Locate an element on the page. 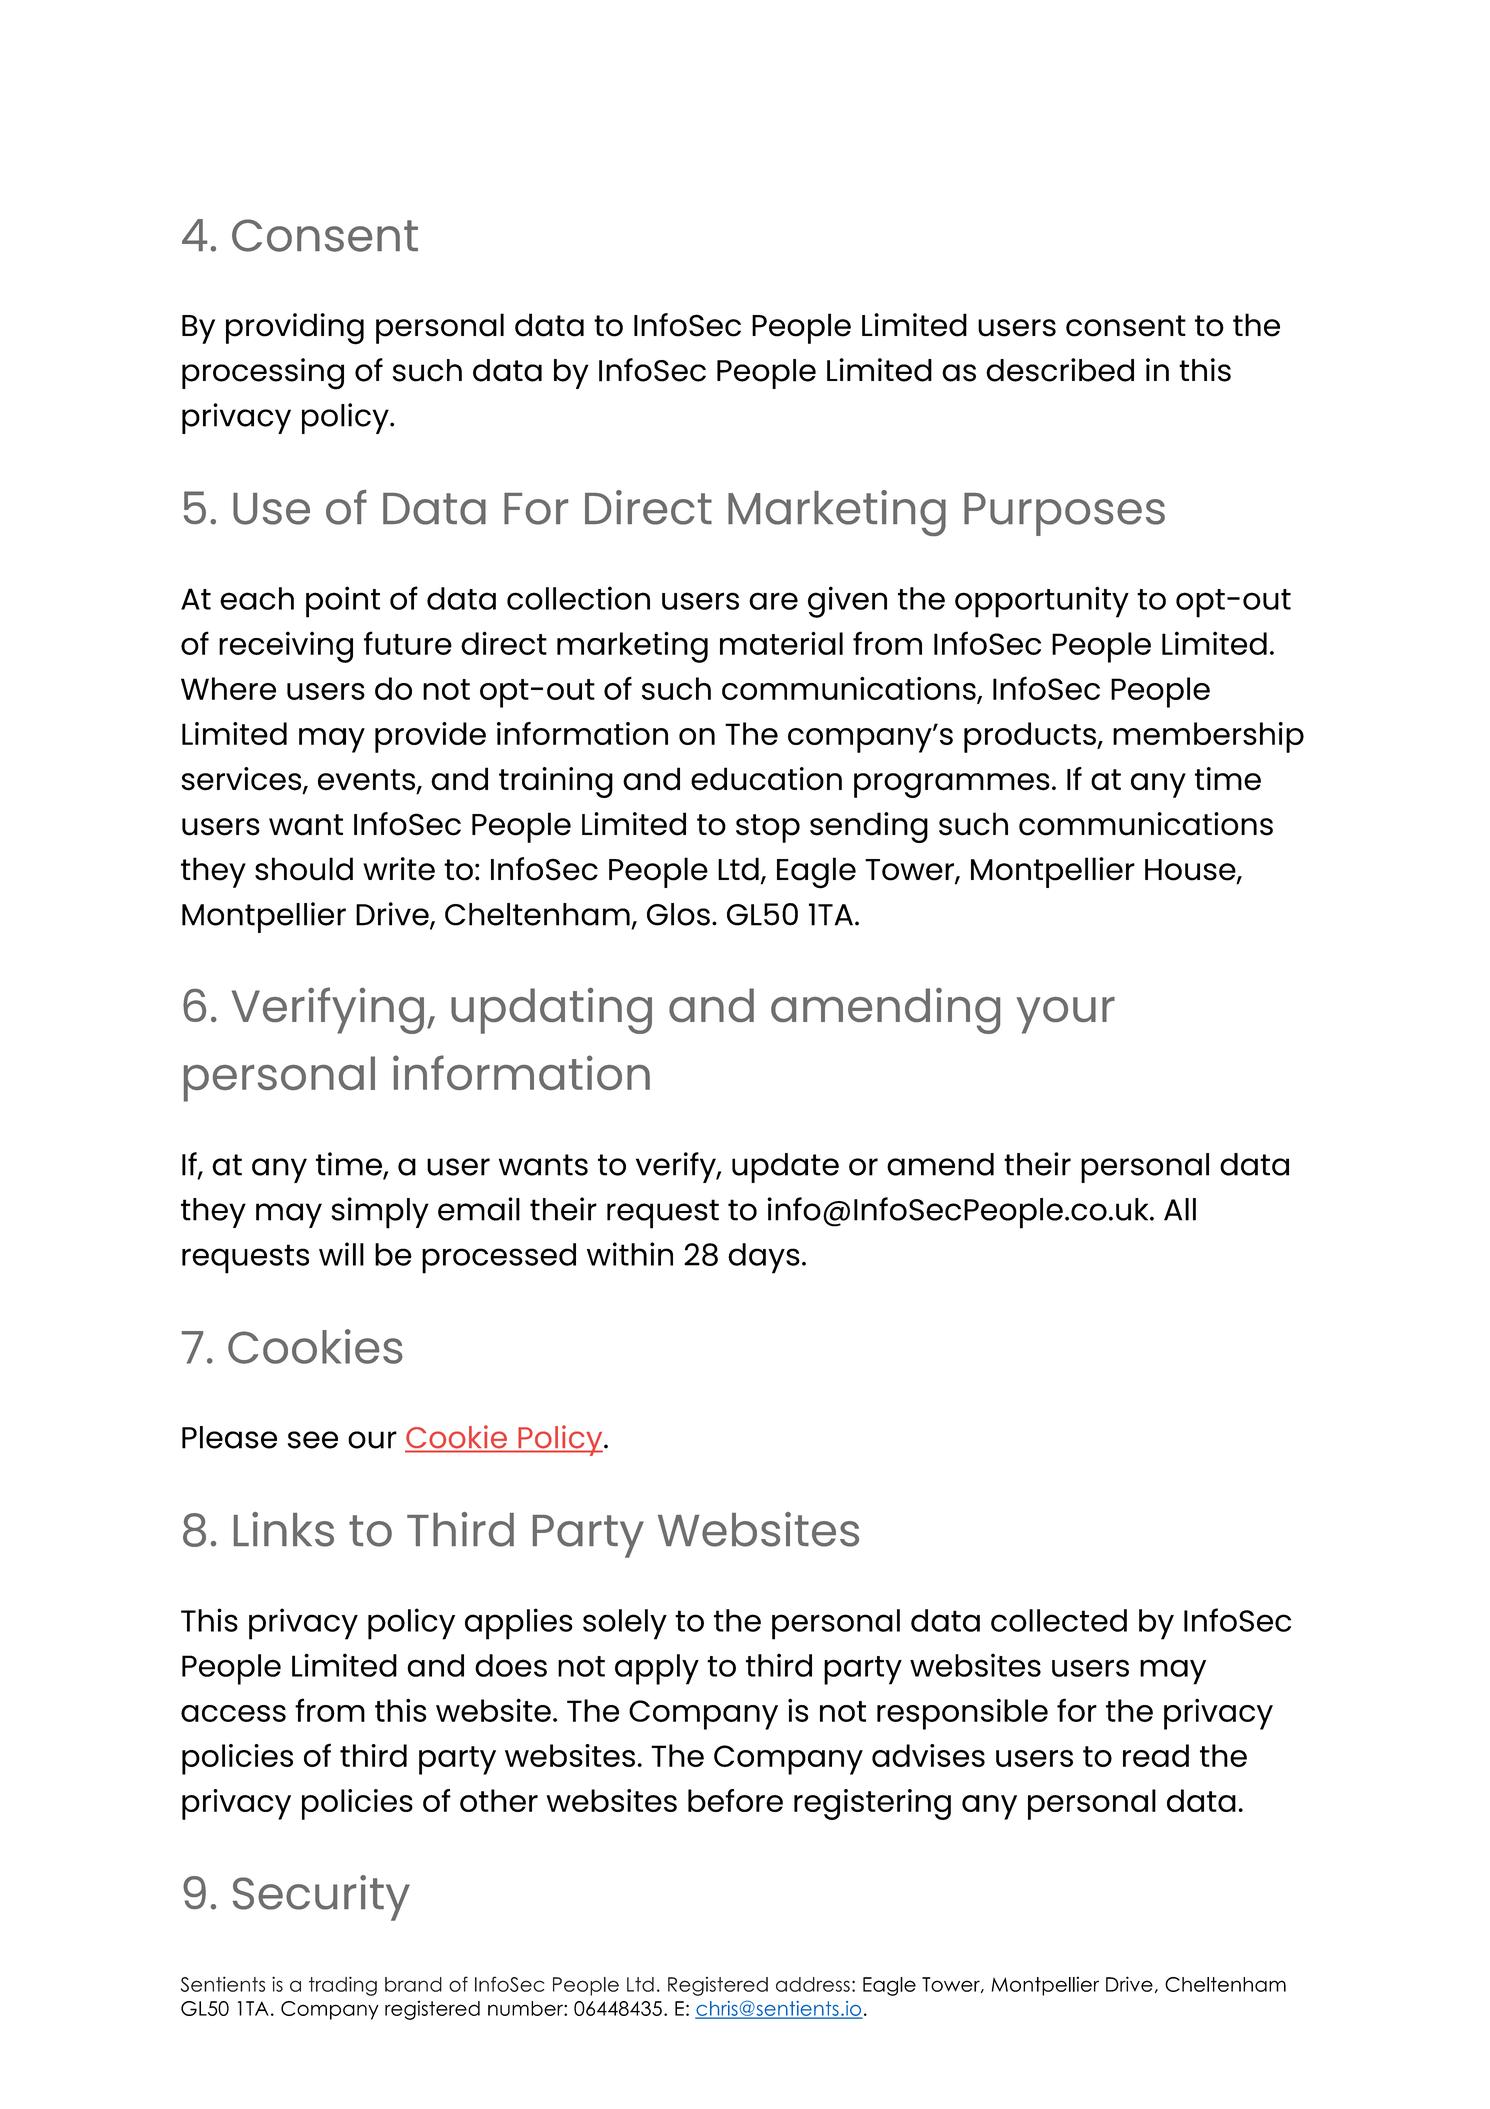  days is located at coordinates (764, 1258).
